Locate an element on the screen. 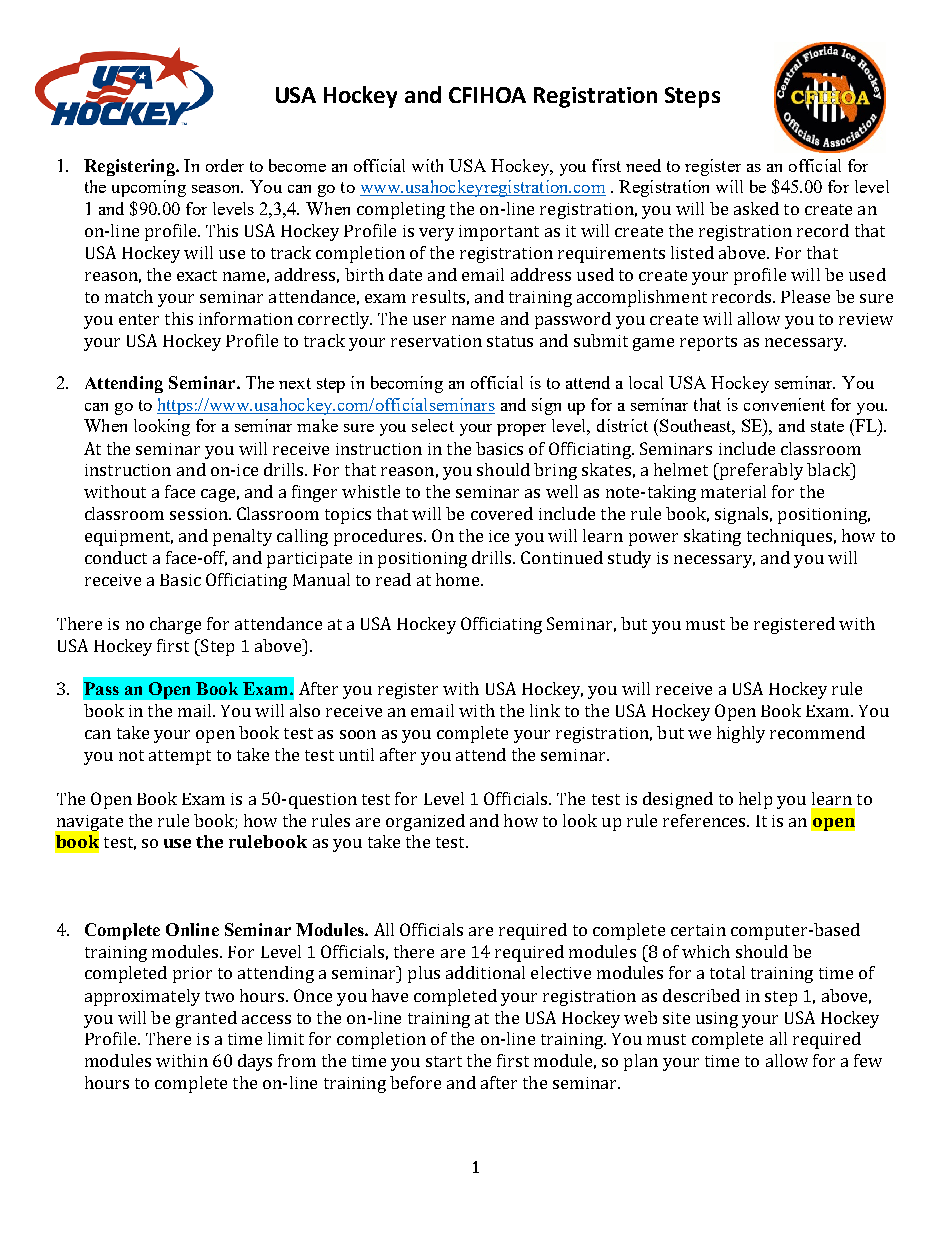 This screenshot has height=1233, width=952. important is located at coordinates (499, 233).
